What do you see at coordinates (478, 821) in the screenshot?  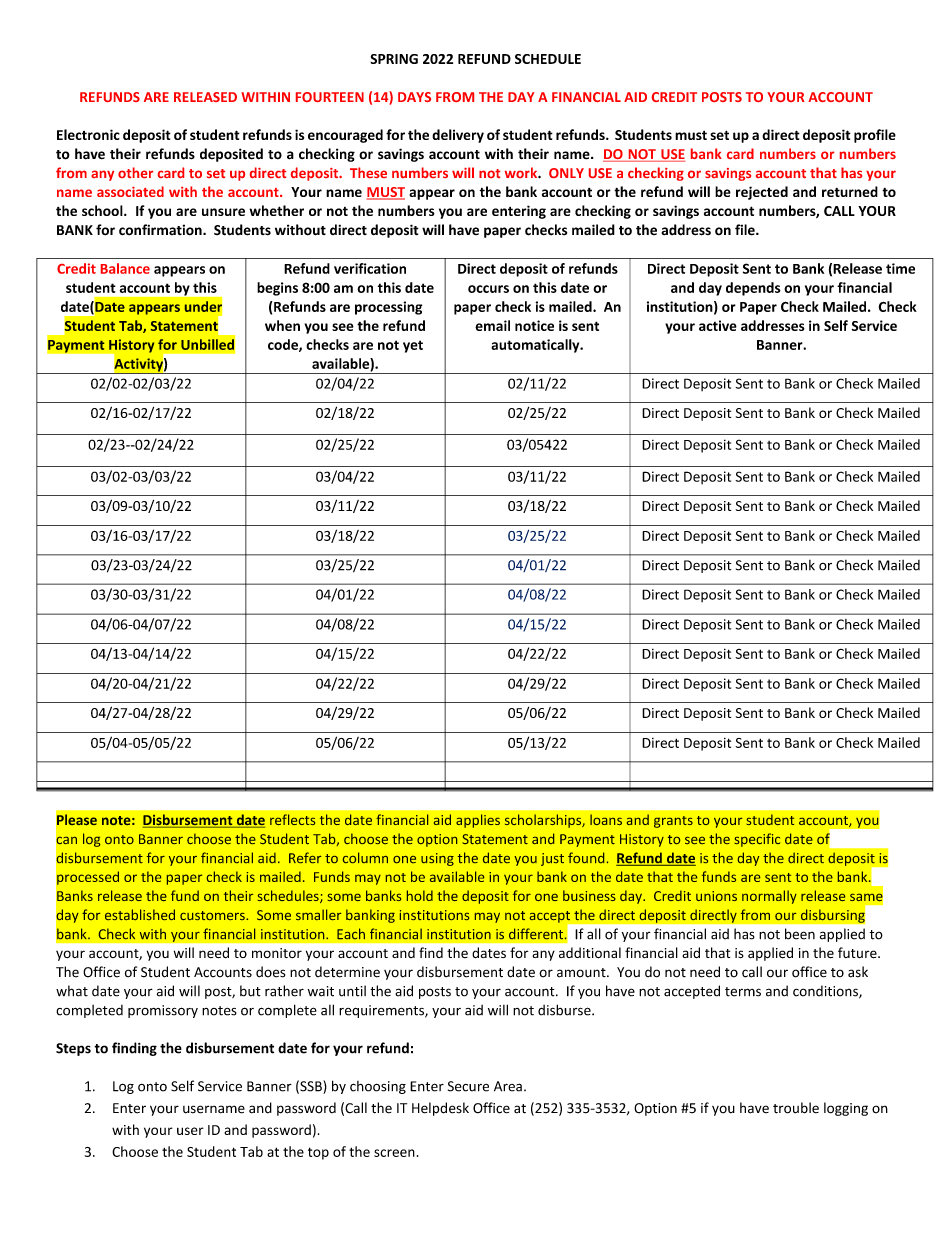 I see `applies` at bounding box center [478, 821].
